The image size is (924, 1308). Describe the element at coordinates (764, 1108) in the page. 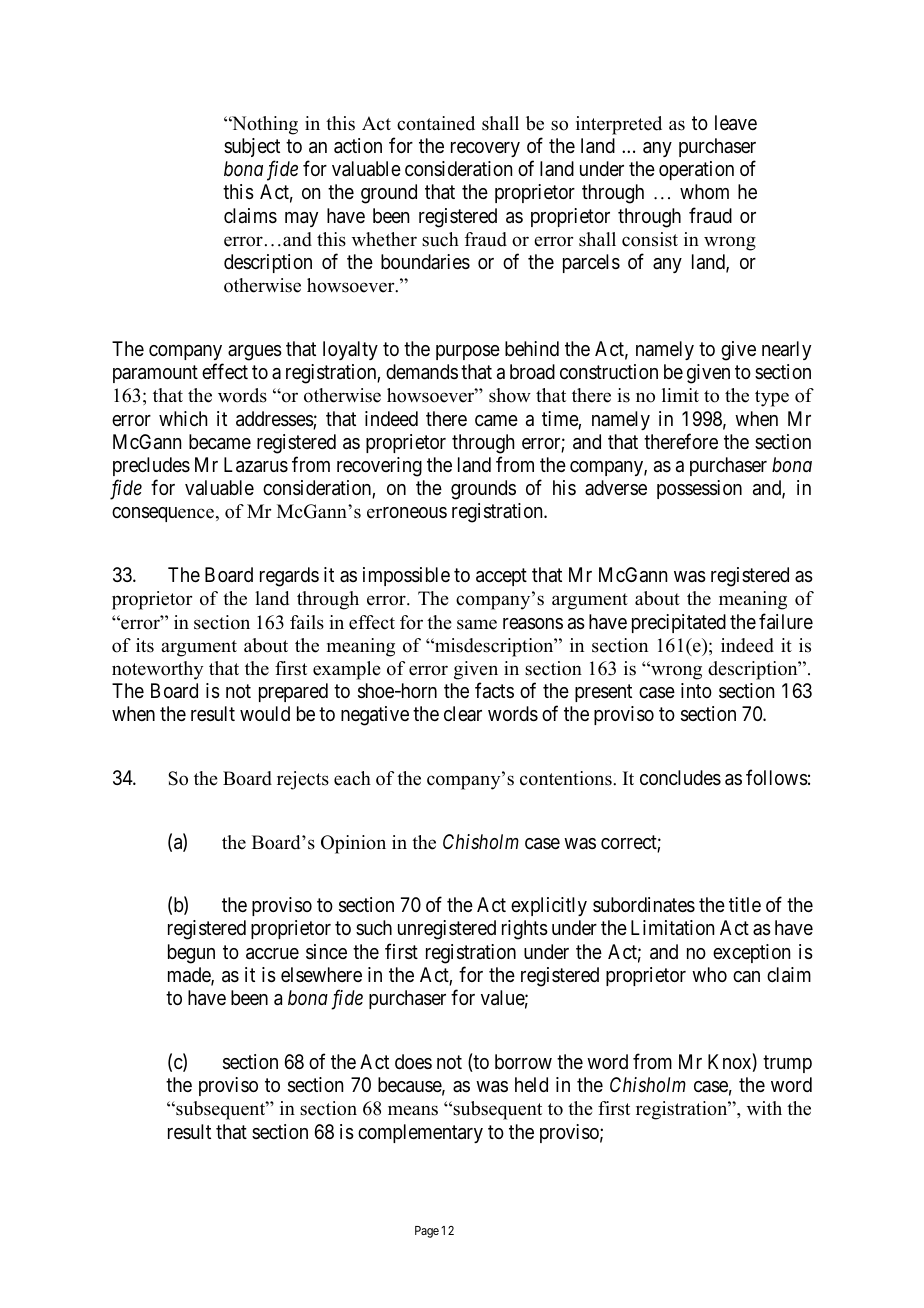

I see `with` at that location.
